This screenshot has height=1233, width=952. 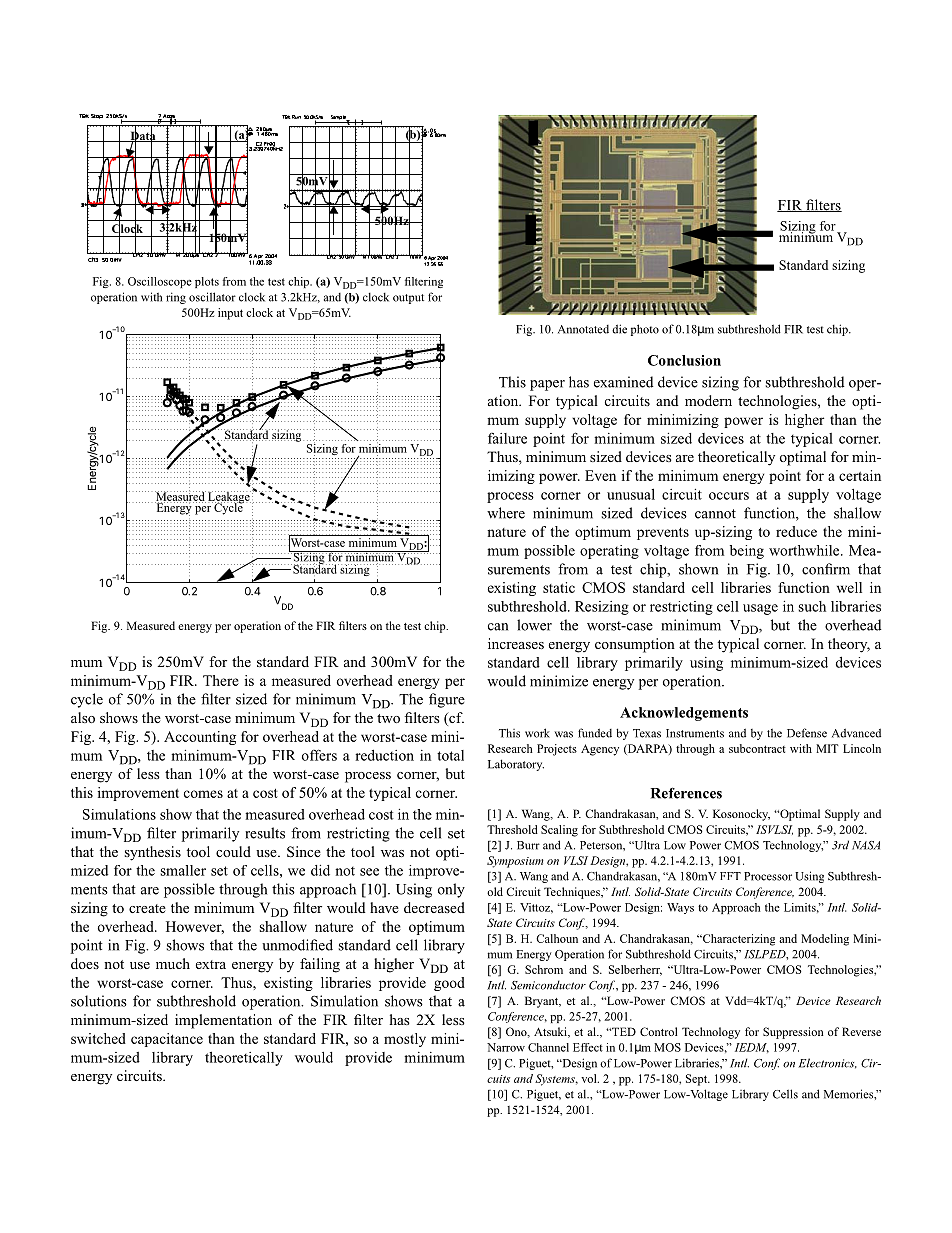 What do you see at coordinates (221, 680) in the screenshot?
I see `There` at bounding box center [221, 680].
